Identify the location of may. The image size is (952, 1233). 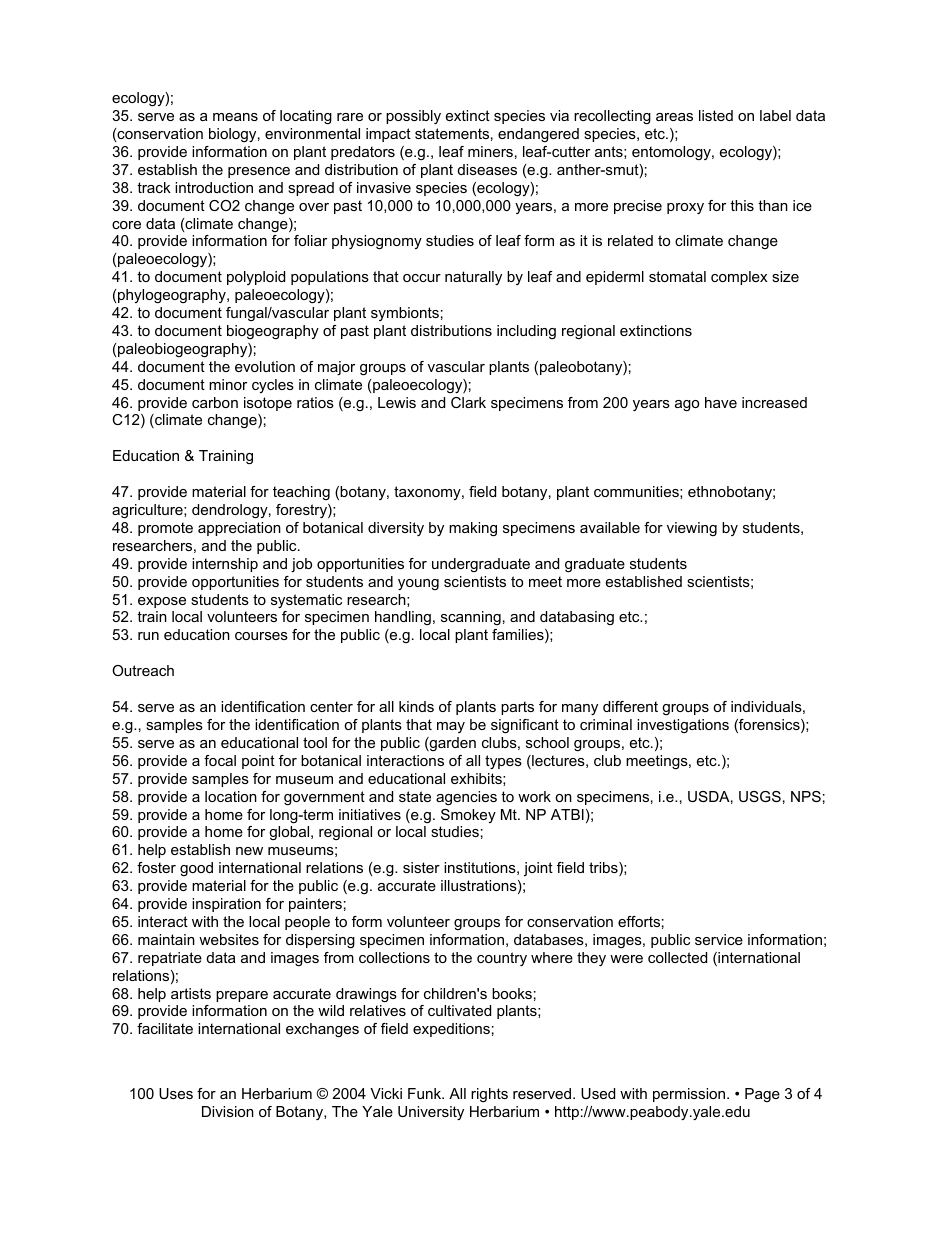
(451, 727).
